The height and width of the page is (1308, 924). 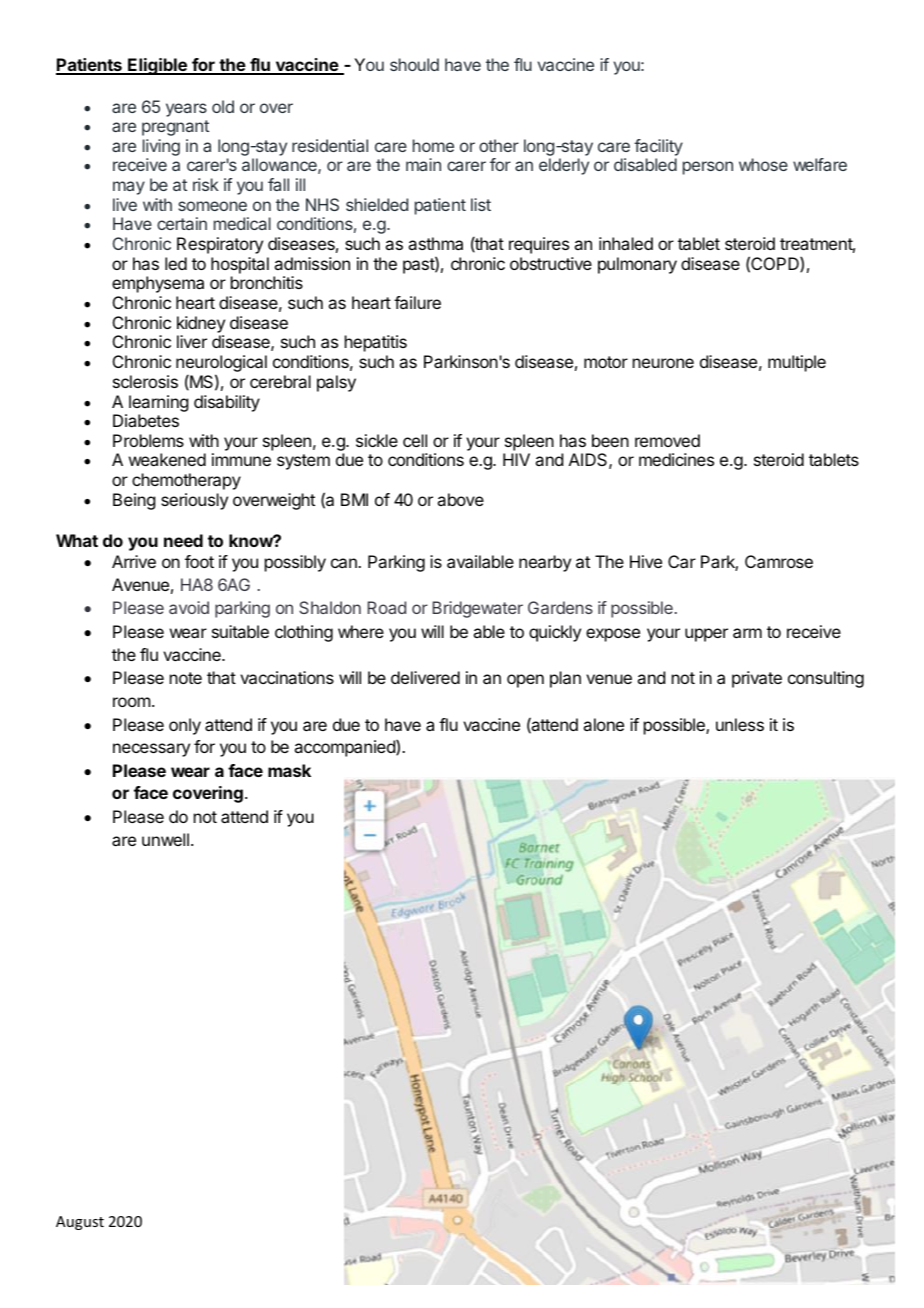 What do you see at coordinates (414, 64) in the page?
I see `should` at bounding box center [414, 64].
